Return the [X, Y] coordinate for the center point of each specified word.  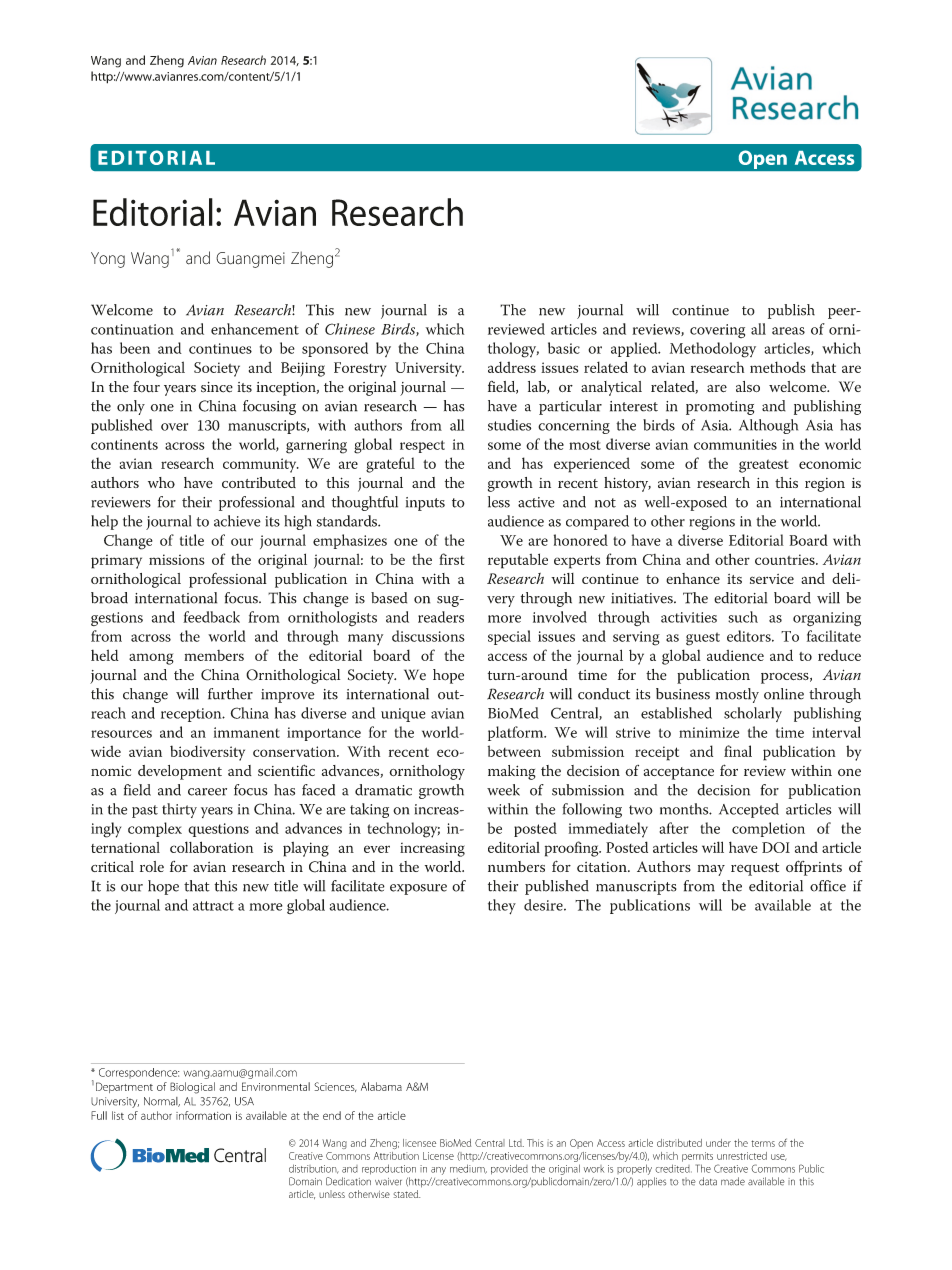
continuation [132, 329]
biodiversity [207, 753]
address [512, 367]
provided [509, 1169]
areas [788, 331]
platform [517, 733]
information [203, 1115]
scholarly [753, 714]
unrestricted [742, 1156]
